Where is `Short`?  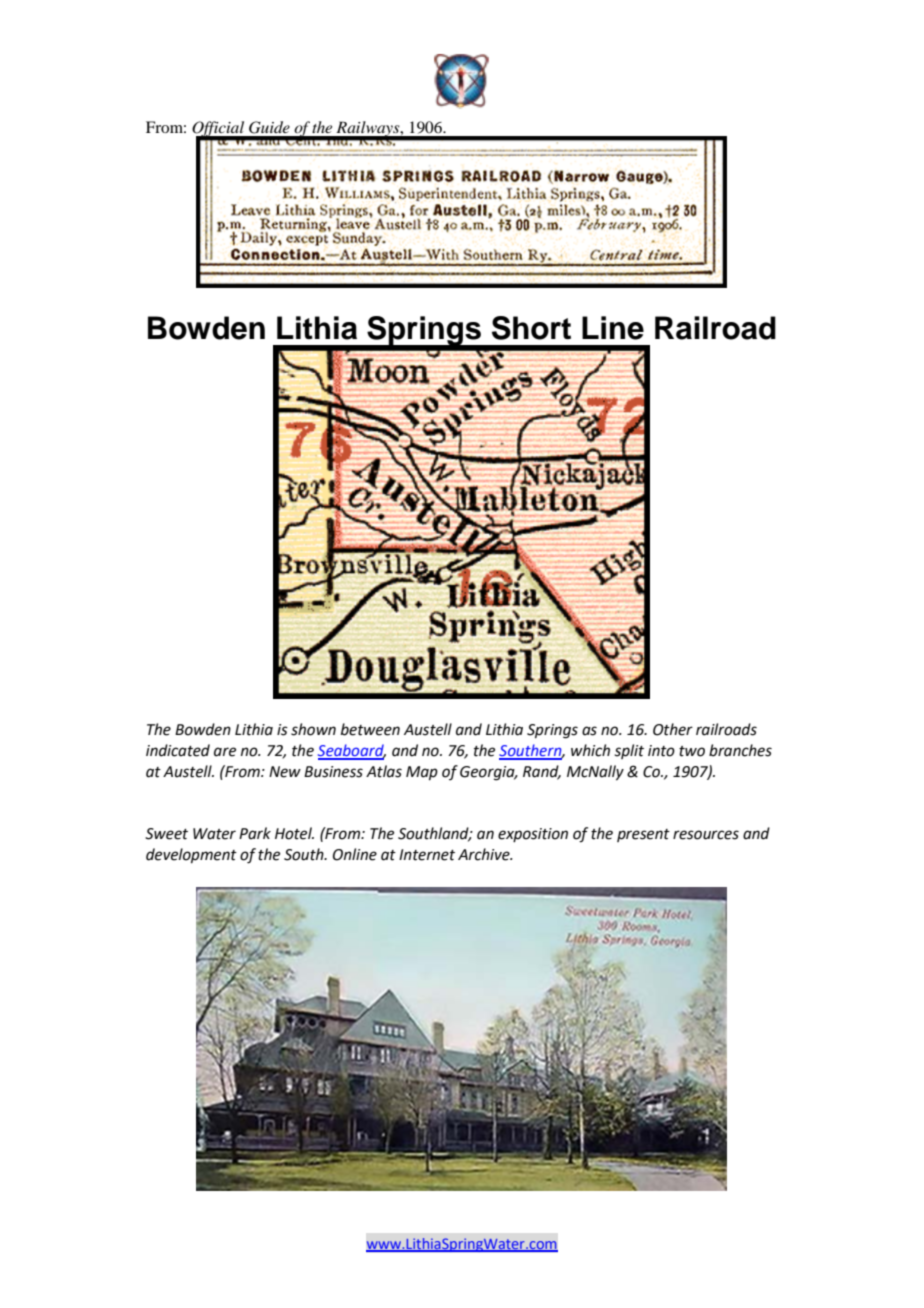
Short is located at coordinates (531, 328).
